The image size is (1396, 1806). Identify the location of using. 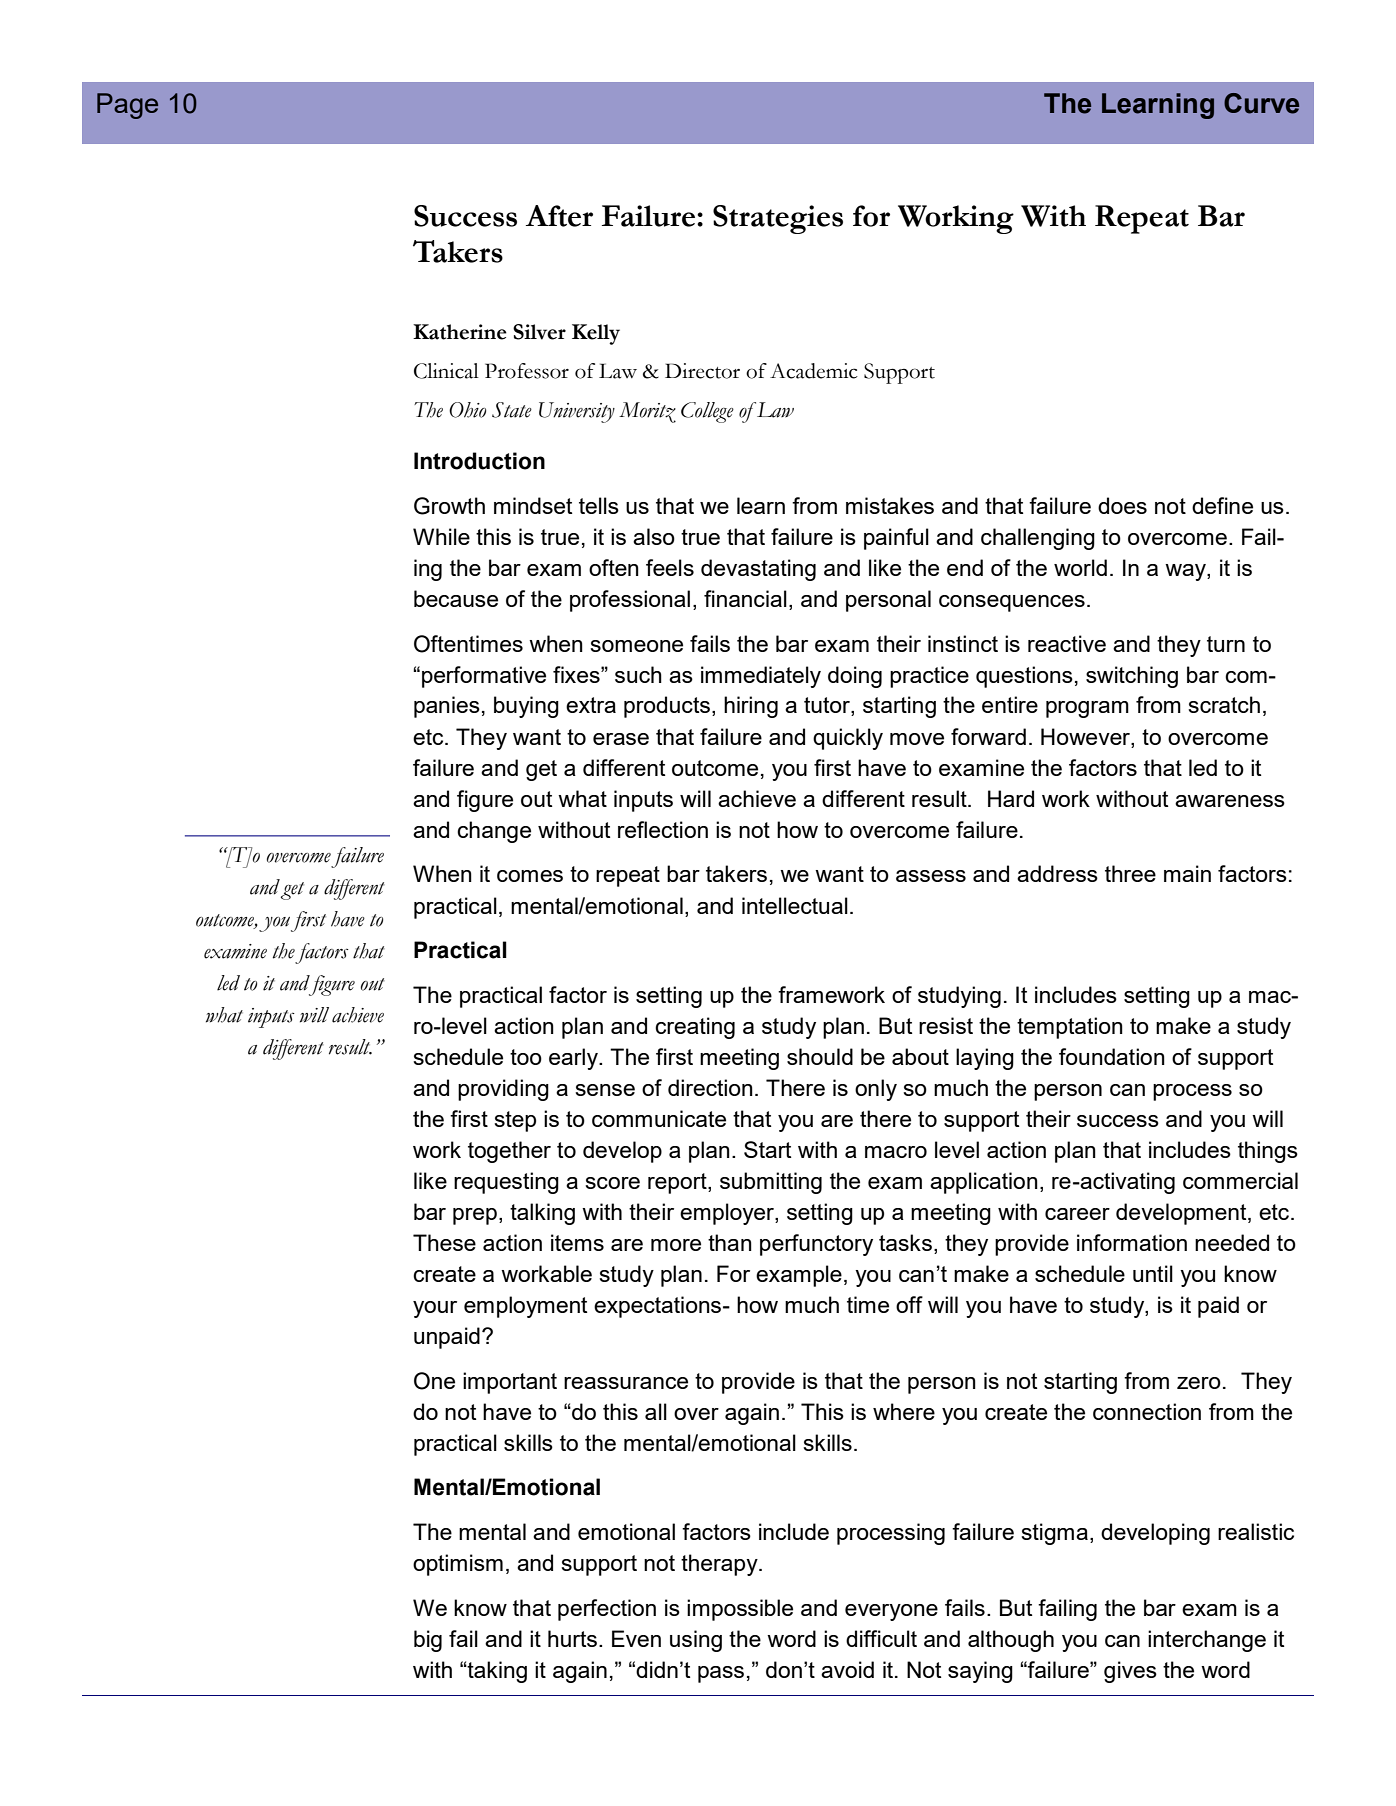
(696, 1641).
